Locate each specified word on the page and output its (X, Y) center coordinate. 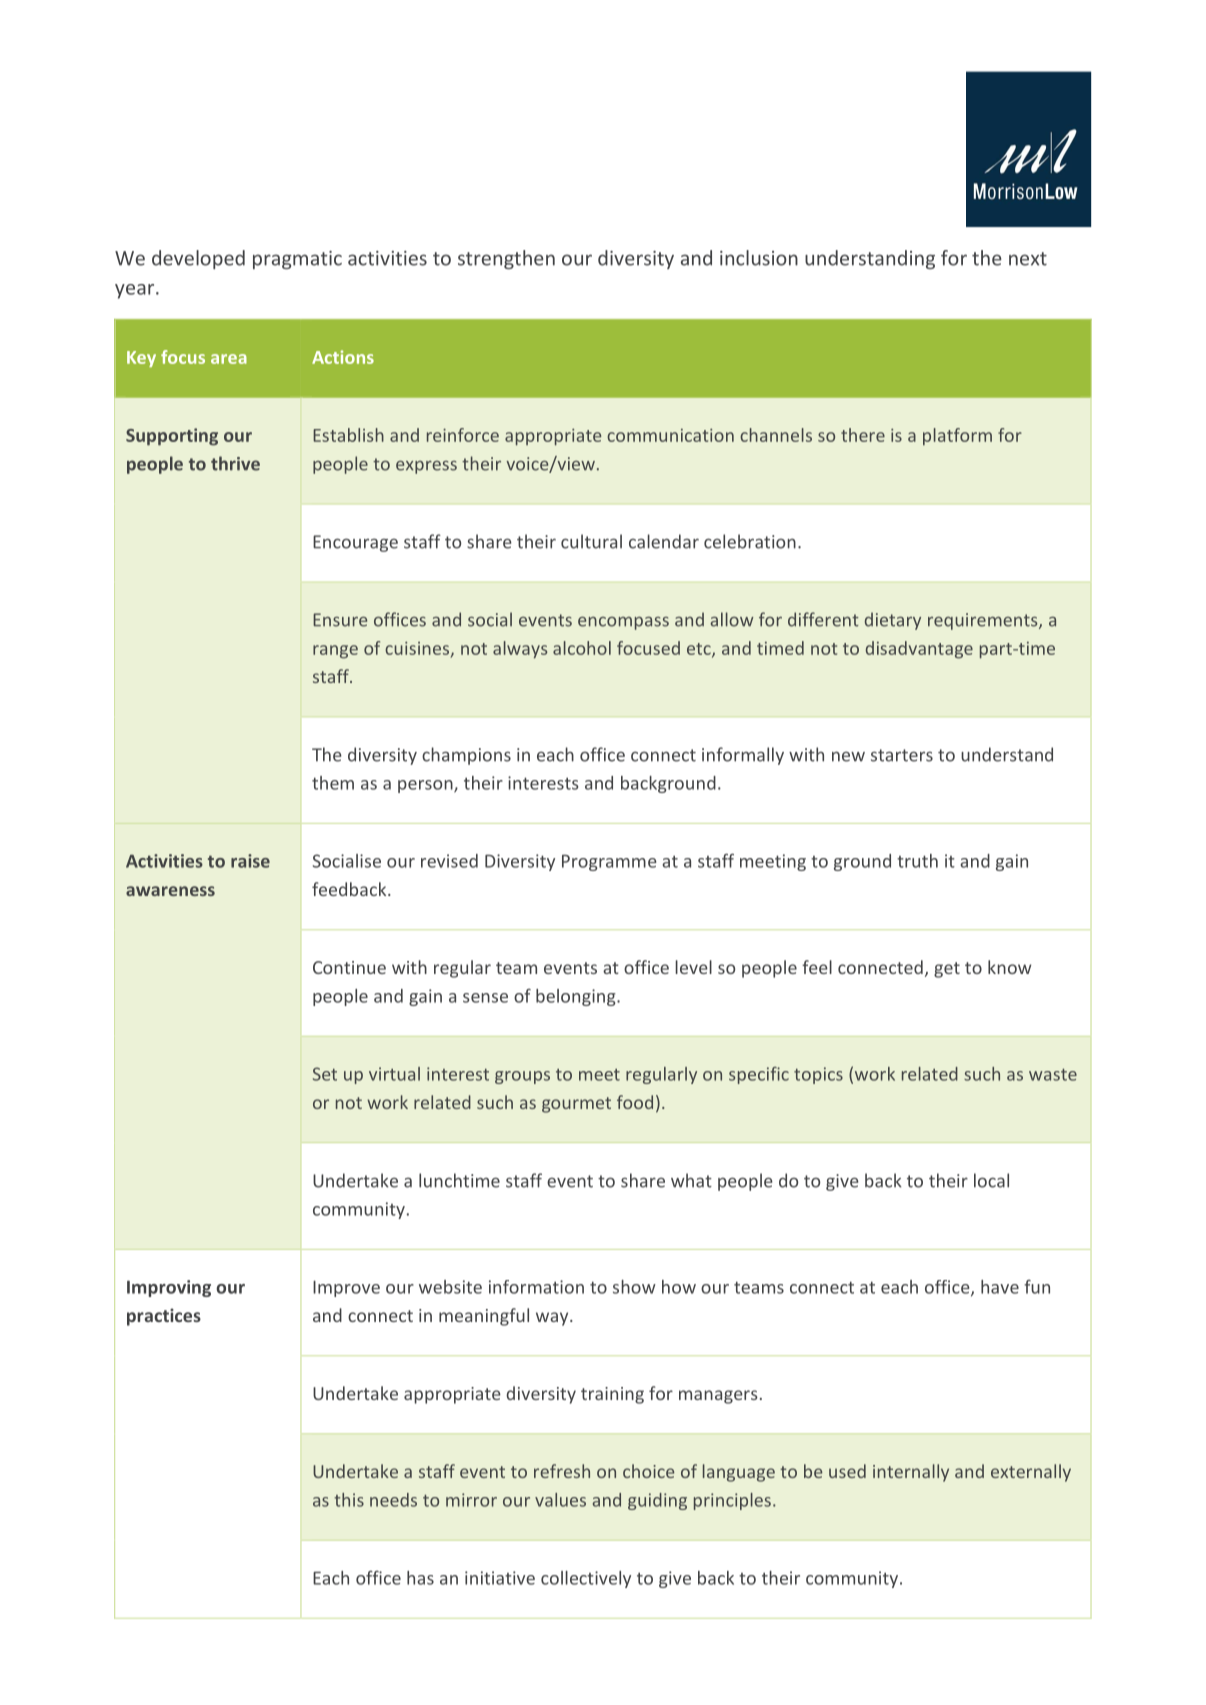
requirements (984, 621)
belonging (577, 997)
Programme (609, 863)
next (1028, 259)
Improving (169, 1288)
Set (325, 1074)
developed (198, 259)
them (333, 783)
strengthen (506, 259)
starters (902, 755)
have (1000, 1287)
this (349, 1500)
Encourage (355, 543)
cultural (591, 541)
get (947, 970)
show (634, 1287)
